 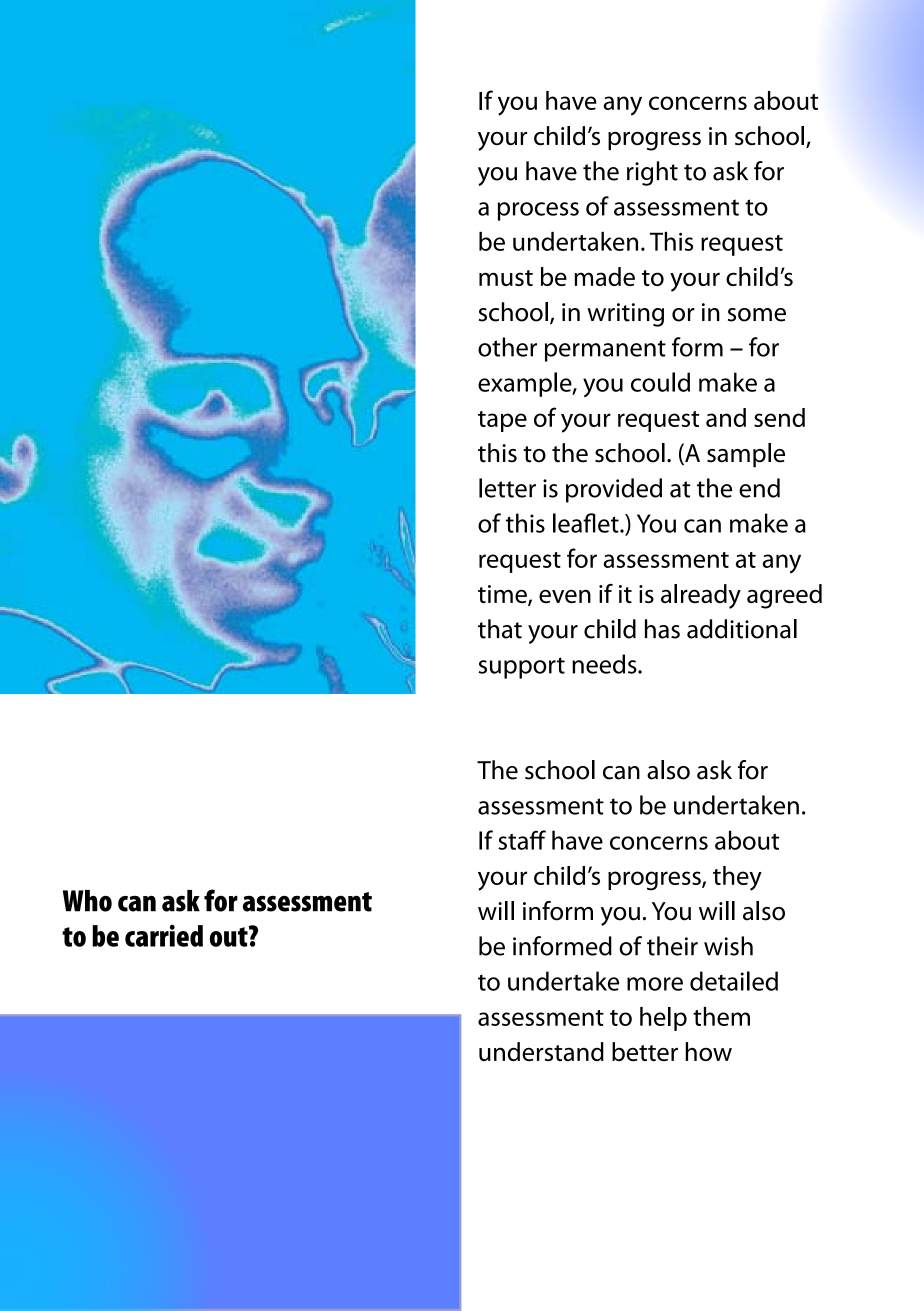 What do you see at coordinates (721, 1016) in the screenshot?
I see `them` at bounding box center [721, 1016].
